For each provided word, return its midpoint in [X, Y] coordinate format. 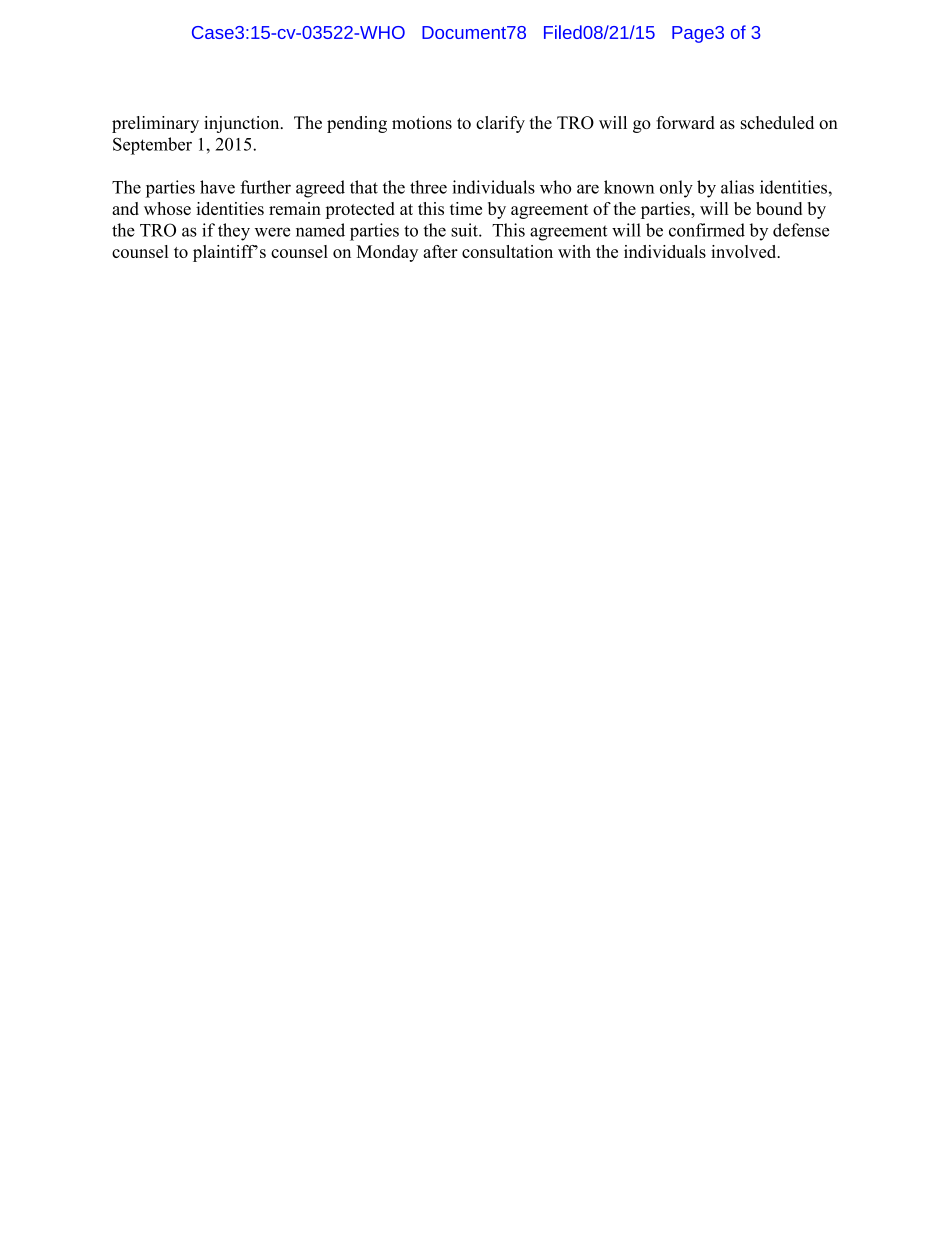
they [234, 232]
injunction [243, 124]
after [440, 251]
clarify [500, 124]
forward [685, 122]
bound [779, 208]
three [428, 187]
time [466, 208]
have [217, 187]
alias [737, 187]
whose [167, 208]
